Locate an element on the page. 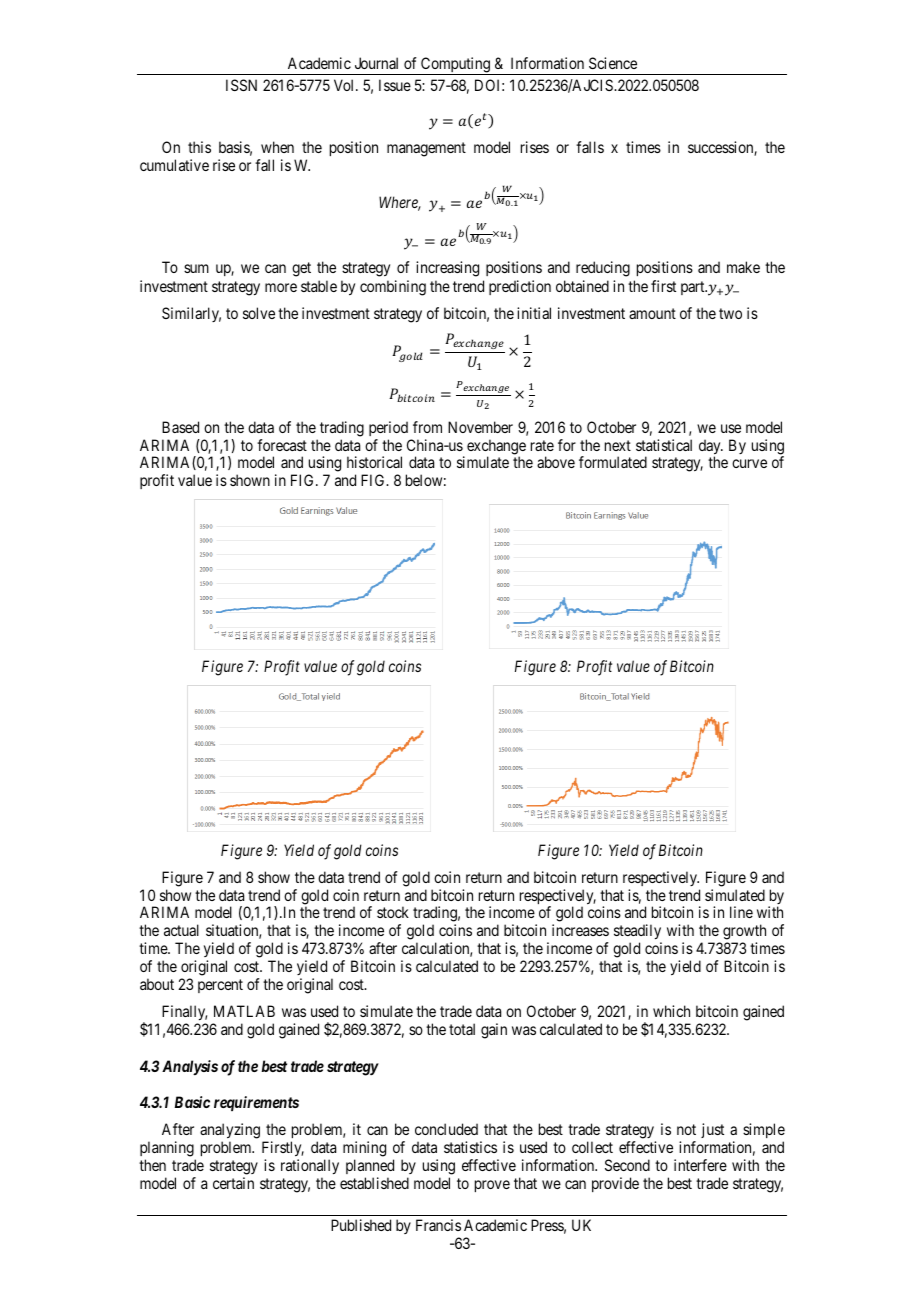 This page has height=1308, width=924. line is located at coordinates (741, 912).
